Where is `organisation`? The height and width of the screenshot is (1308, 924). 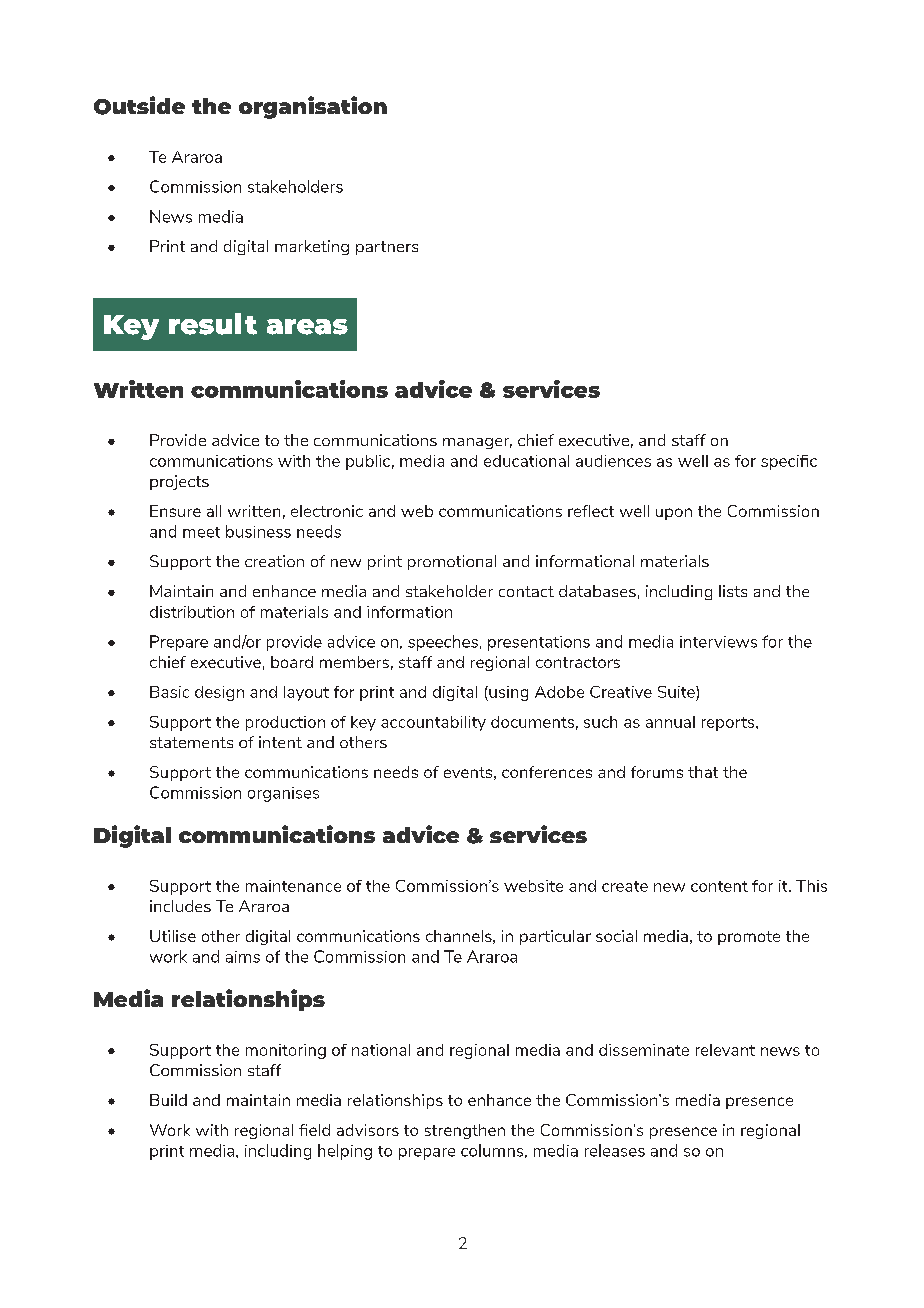
organisation is located at coordinates (313, 107).
